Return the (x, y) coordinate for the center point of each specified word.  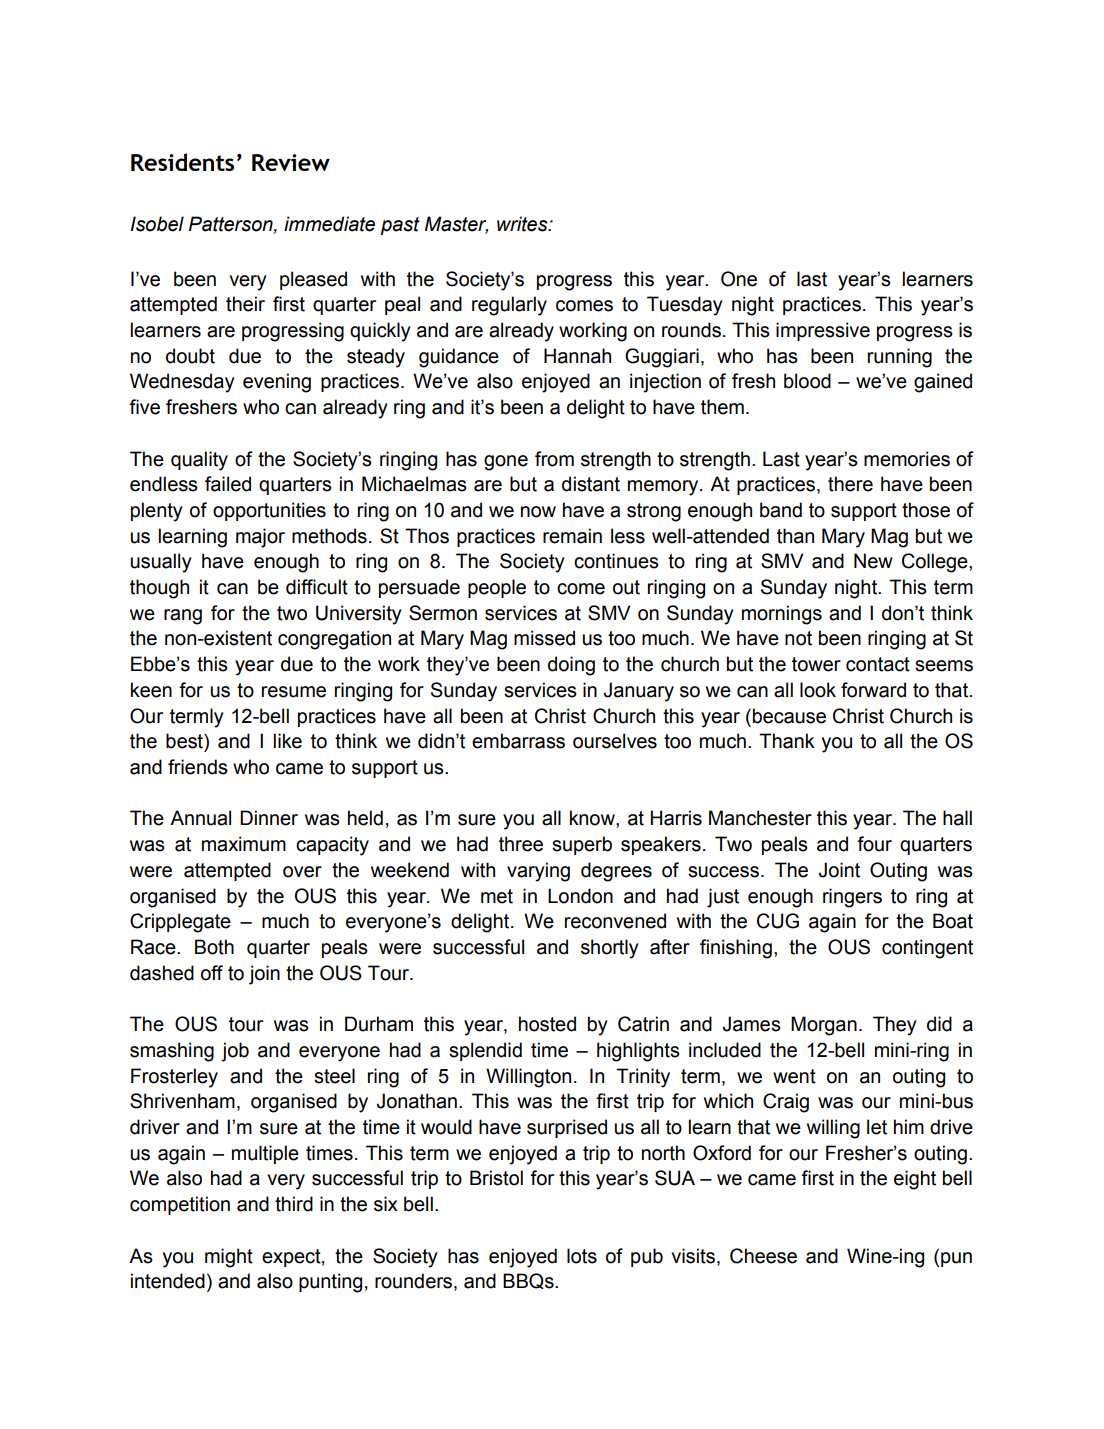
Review (291, 162)
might (229, 1258)
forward (873, 690)
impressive (823, 331)
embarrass (518, 741)
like (288, 741)
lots (582, 1256)
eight (915, 1180)
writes (523, 224)
